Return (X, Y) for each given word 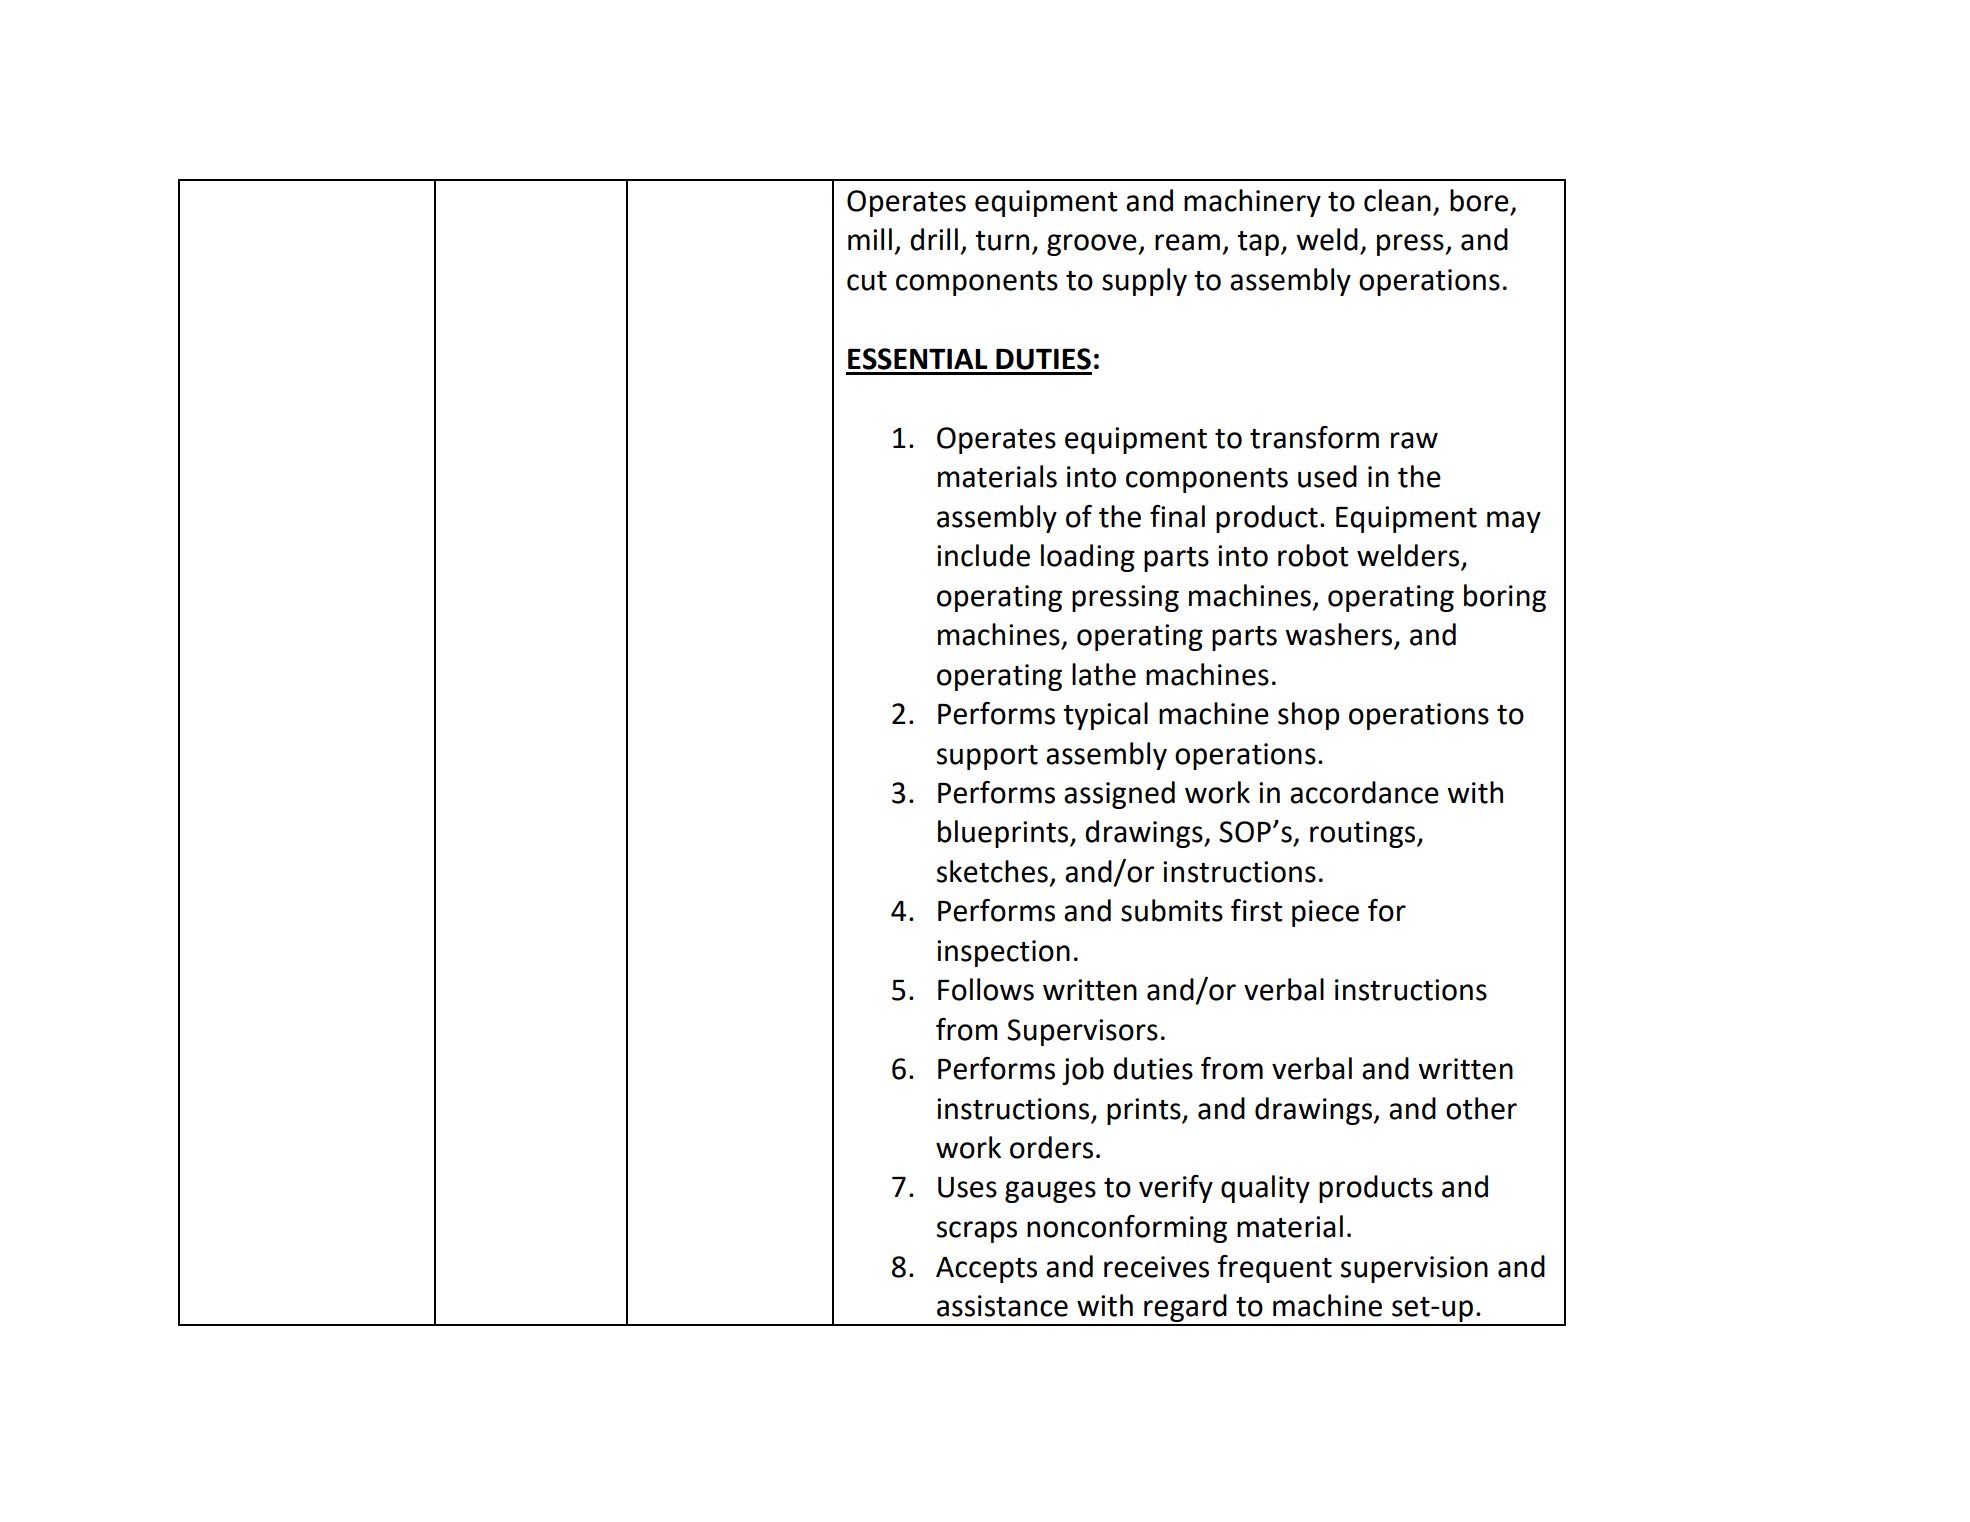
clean (1397, 200)
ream (1187, 242)
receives (1156, 1267)
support (987, 757)
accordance (1364, 792)
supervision (1414, 1269)
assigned (1119, 795)
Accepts (986, 1270)
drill (934, 239)
